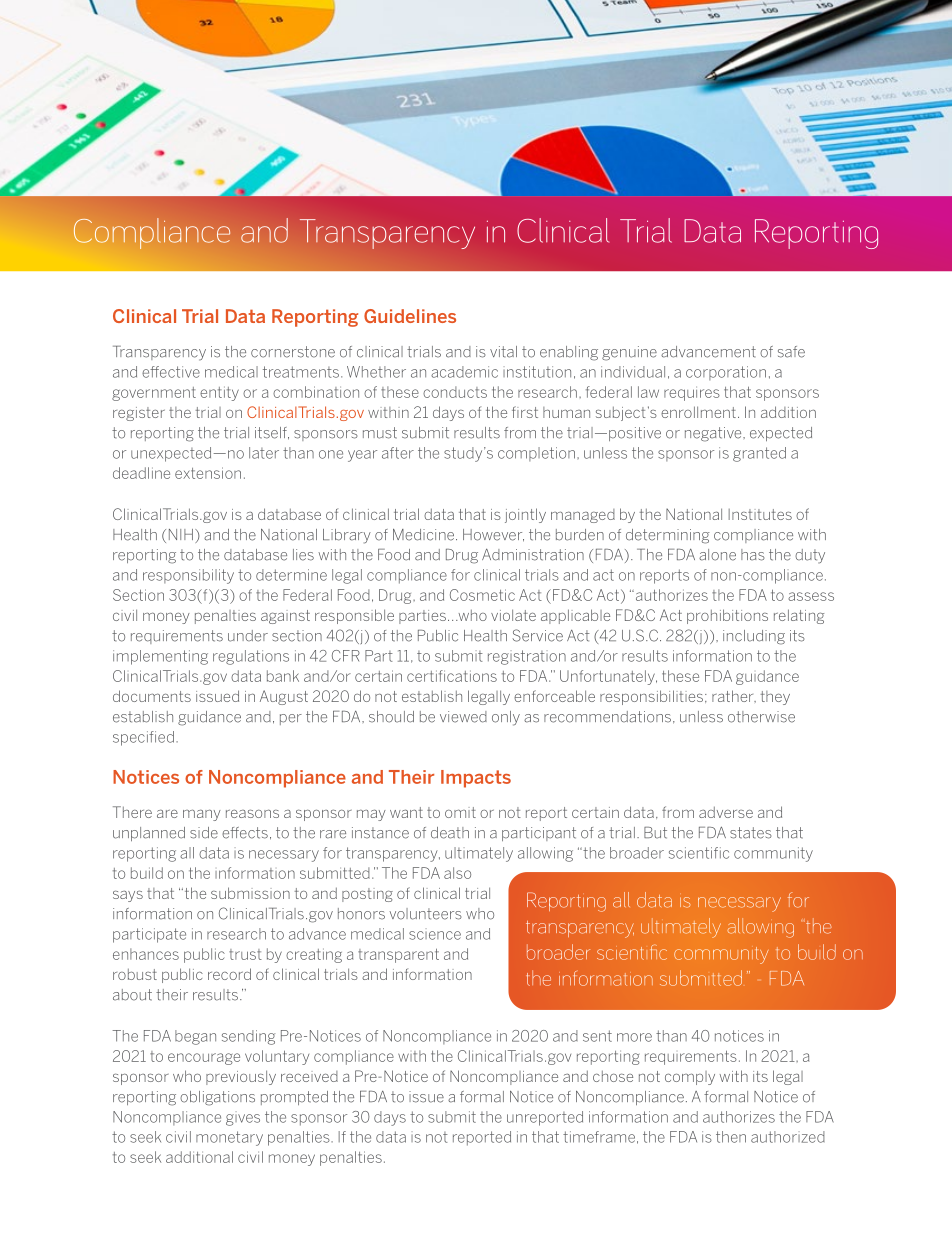 This page has width=952, height=1233. What do you see at coordinates (751, 833) in the page?
I see `states` at bounding box center [751, 833].
